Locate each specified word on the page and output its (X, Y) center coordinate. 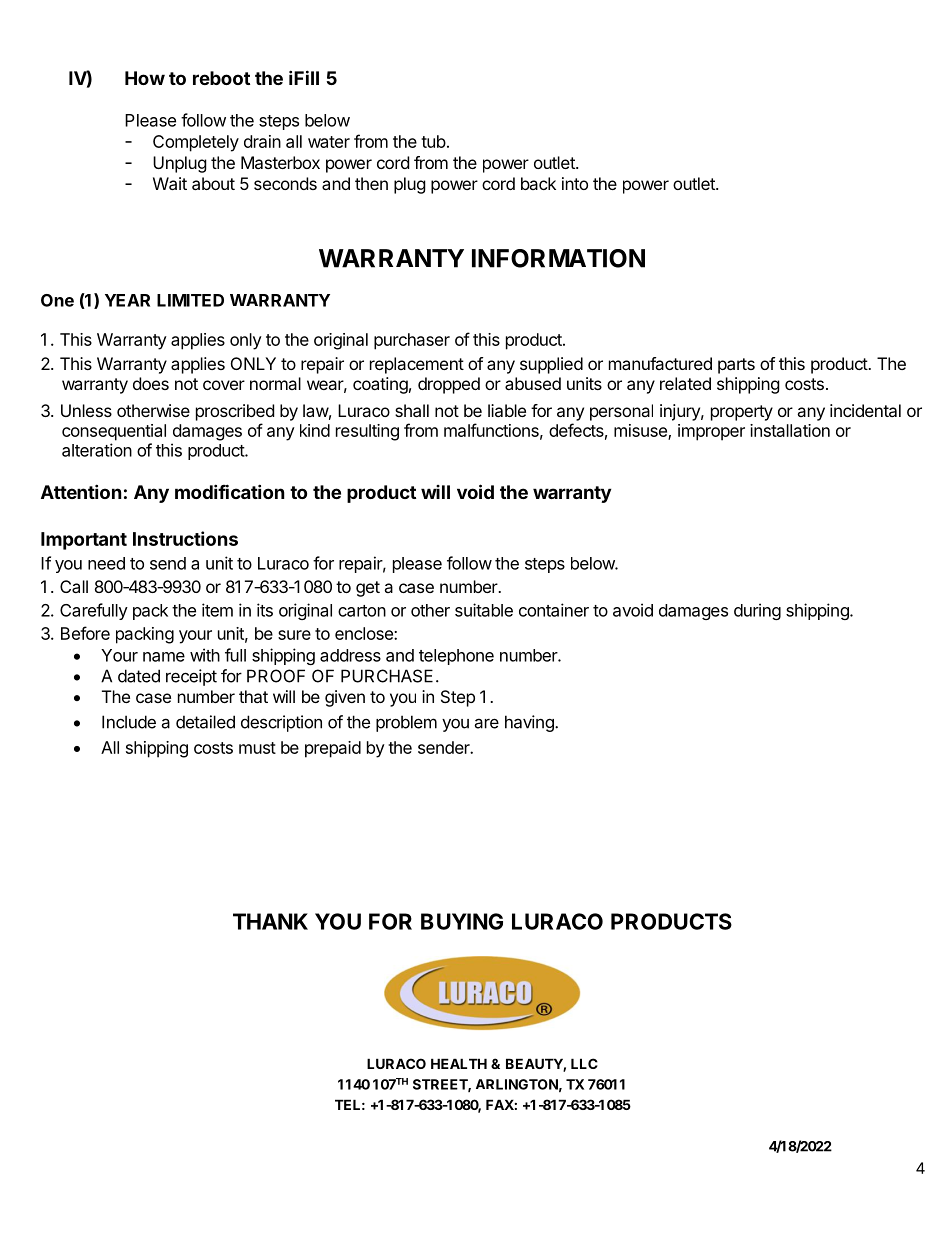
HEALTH (459, 1063)
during (757, 611)
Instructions (185, 538)
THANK (270, 921)
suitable (484, 610)
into (575, 183)
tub (433, 141)
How (145, 78)
